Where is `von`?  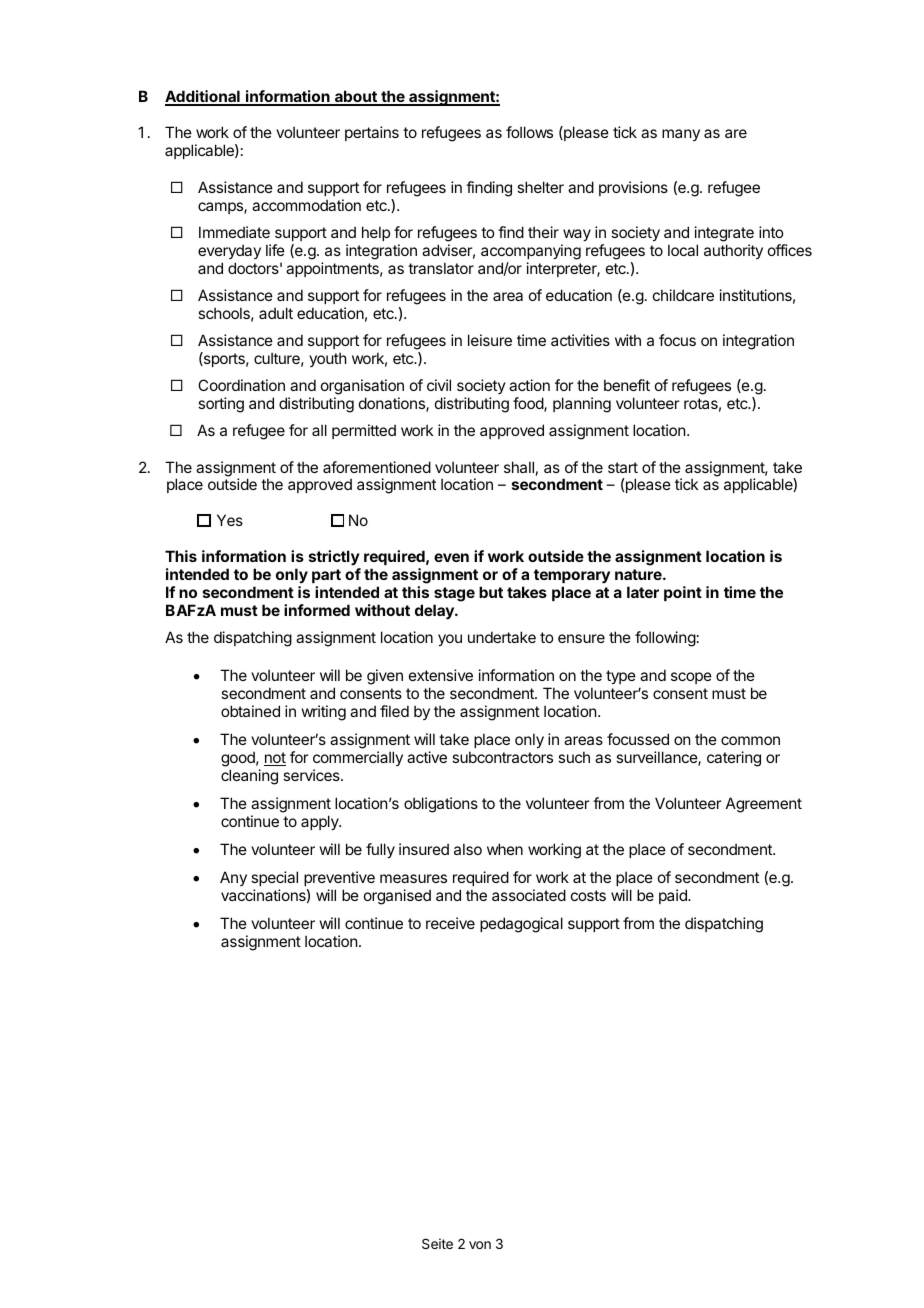 von is located at coordinates (480, 1245).
